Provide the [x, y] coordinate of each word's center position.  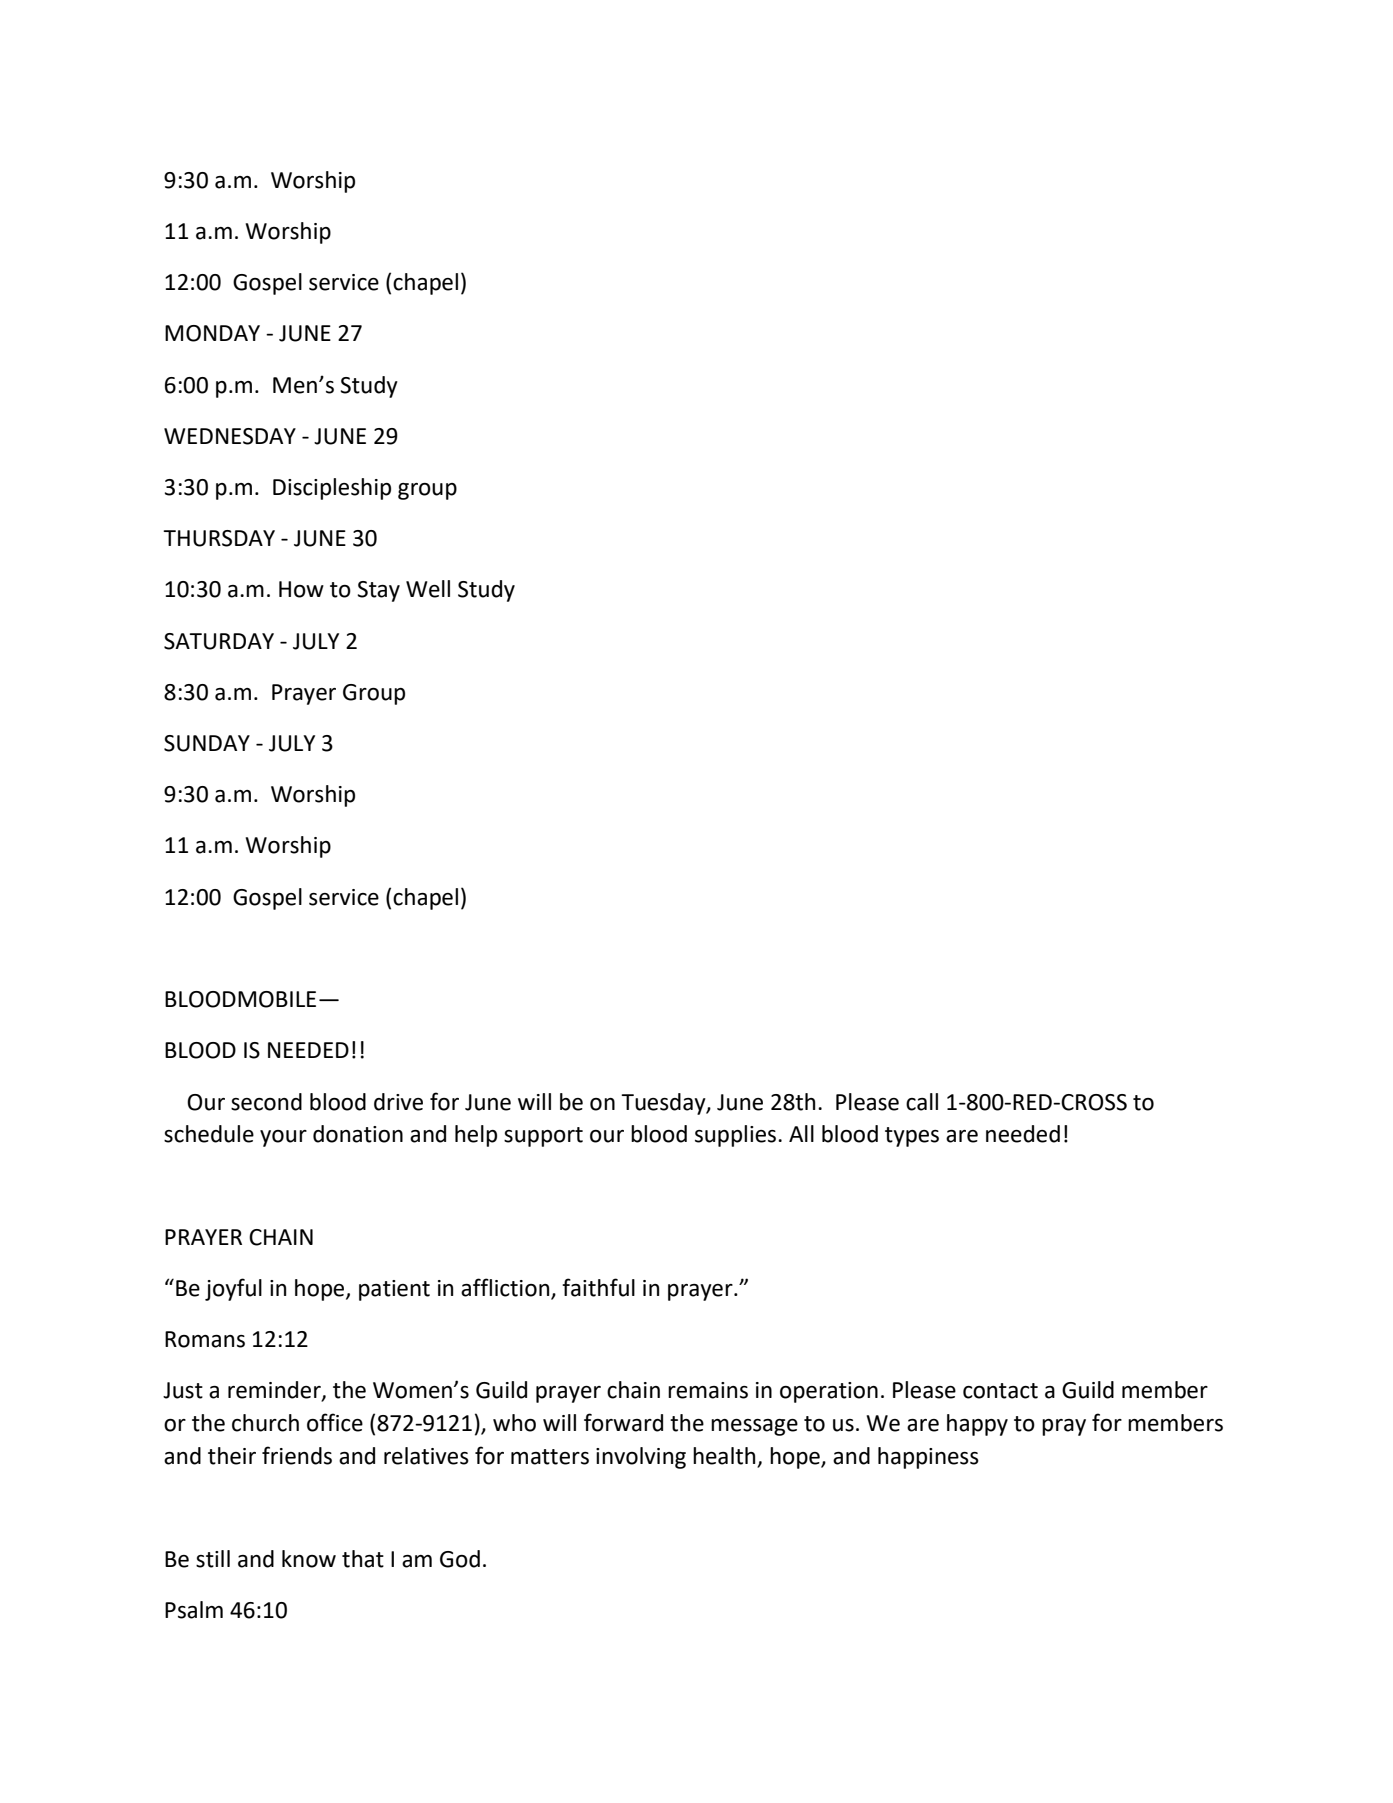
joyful [233, 1289]
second [266, 1102]
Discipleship [332, 489]
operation [829, 1392]
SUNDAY [207, 743]
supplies [737, 1136]
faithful [598, 1287]
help [476, 1136]
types [912, 1137]
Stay [378, 591]
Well [428, 589]
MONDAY [212, 333]
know [309, 1559]
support [543, 1137]
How [301, 589]
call [922, 1102]
